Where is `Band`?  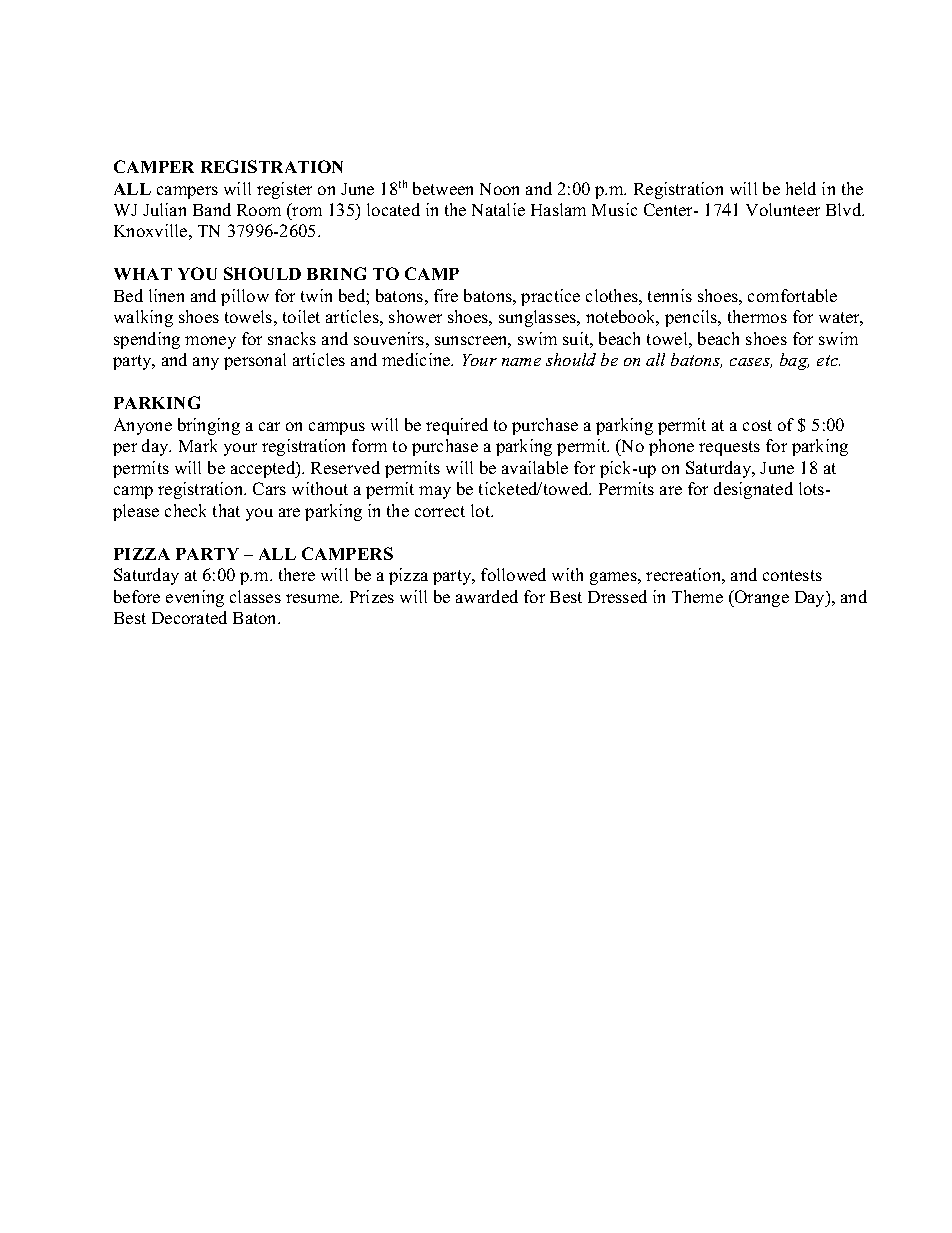 Band is located at coordinates (212, 209).
